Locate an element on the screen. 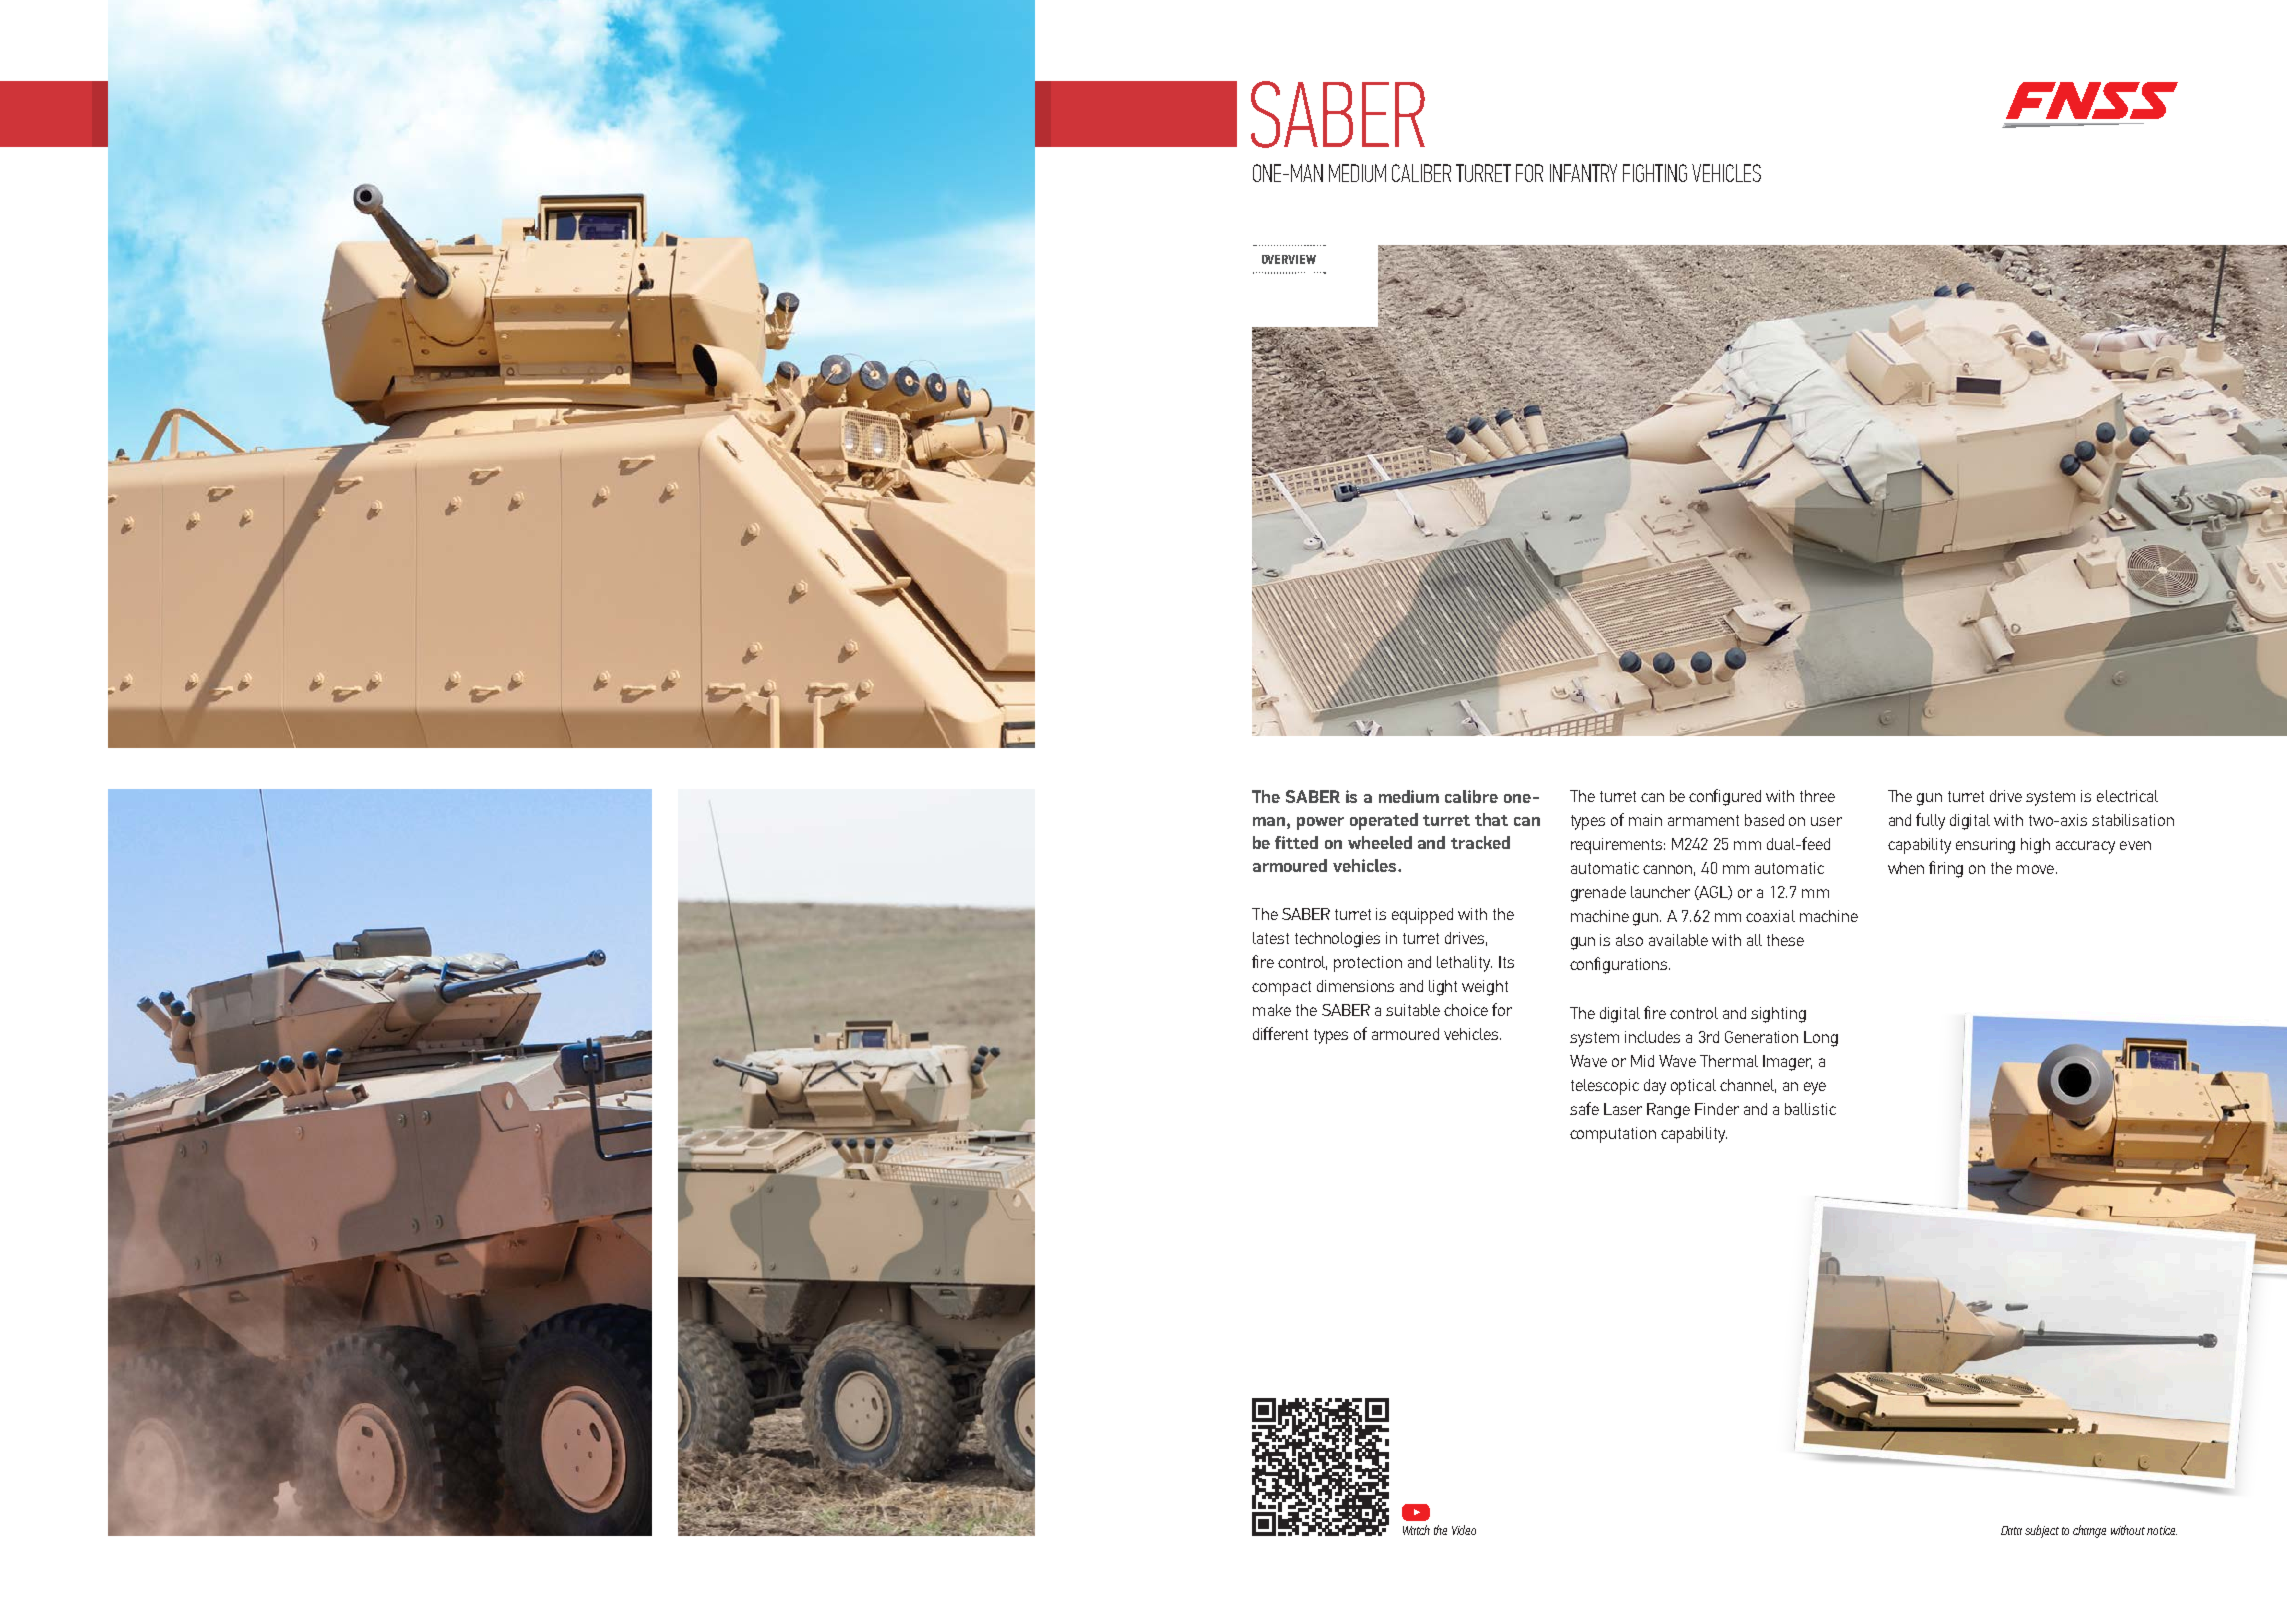 This screenshot has height=1617, width=2287. Video is located at coordinates (1464, 1530).
